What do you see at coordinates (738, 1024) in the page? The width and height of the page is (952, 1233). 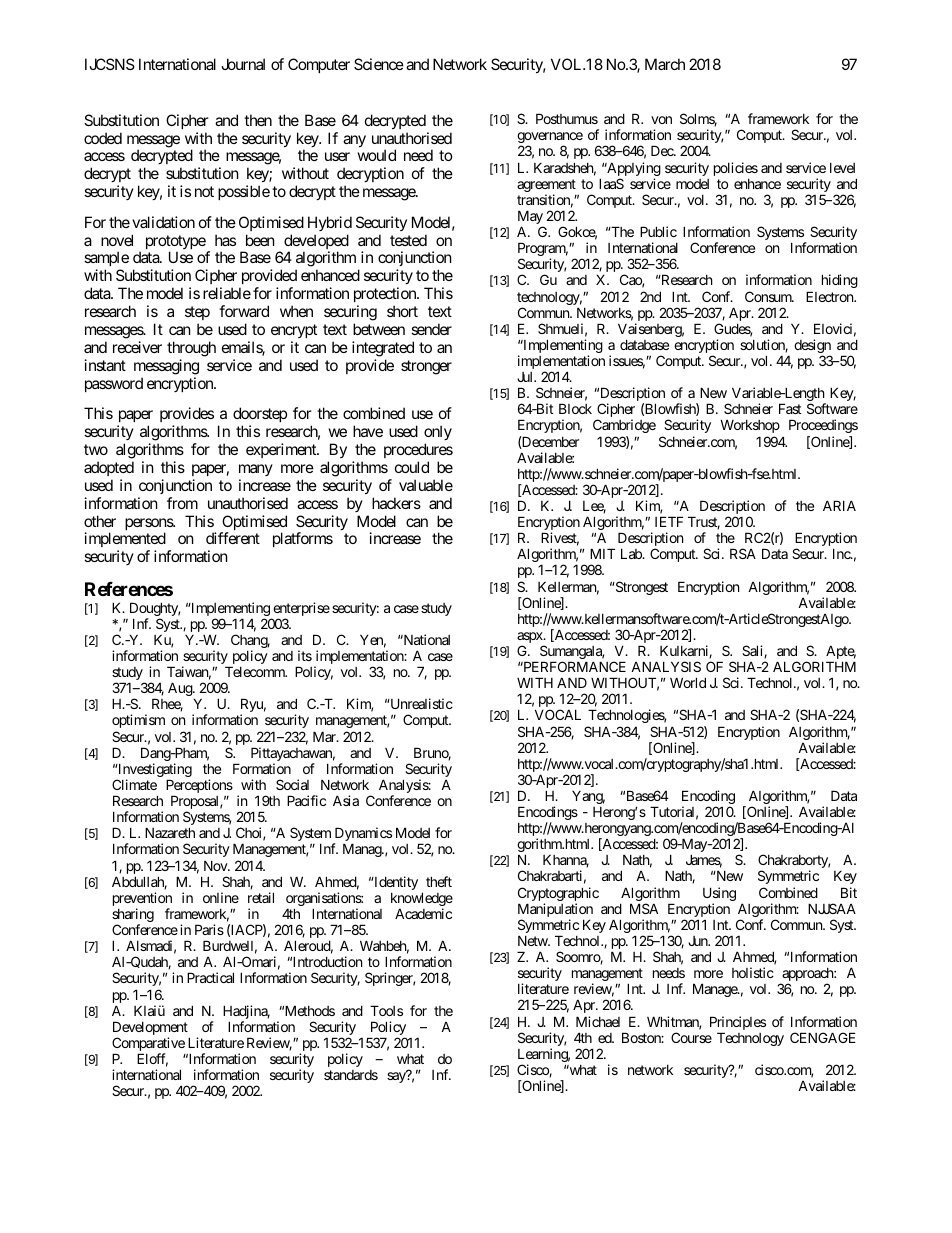 I see `Principles` at bounding box center [738, 1024].
